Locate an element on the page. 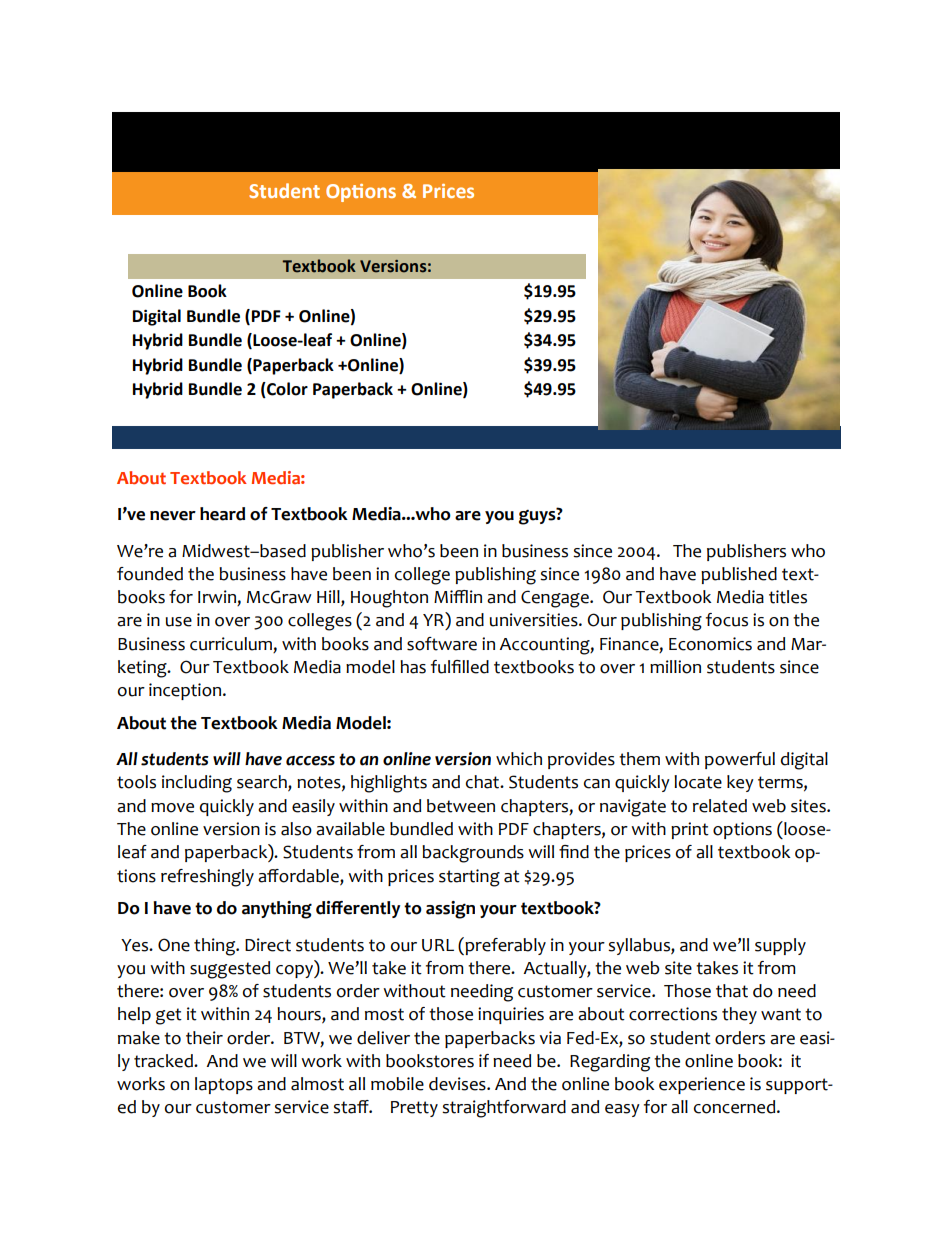 The image size is (952, 1233). laptops is located at coordinates (224, 1085).
